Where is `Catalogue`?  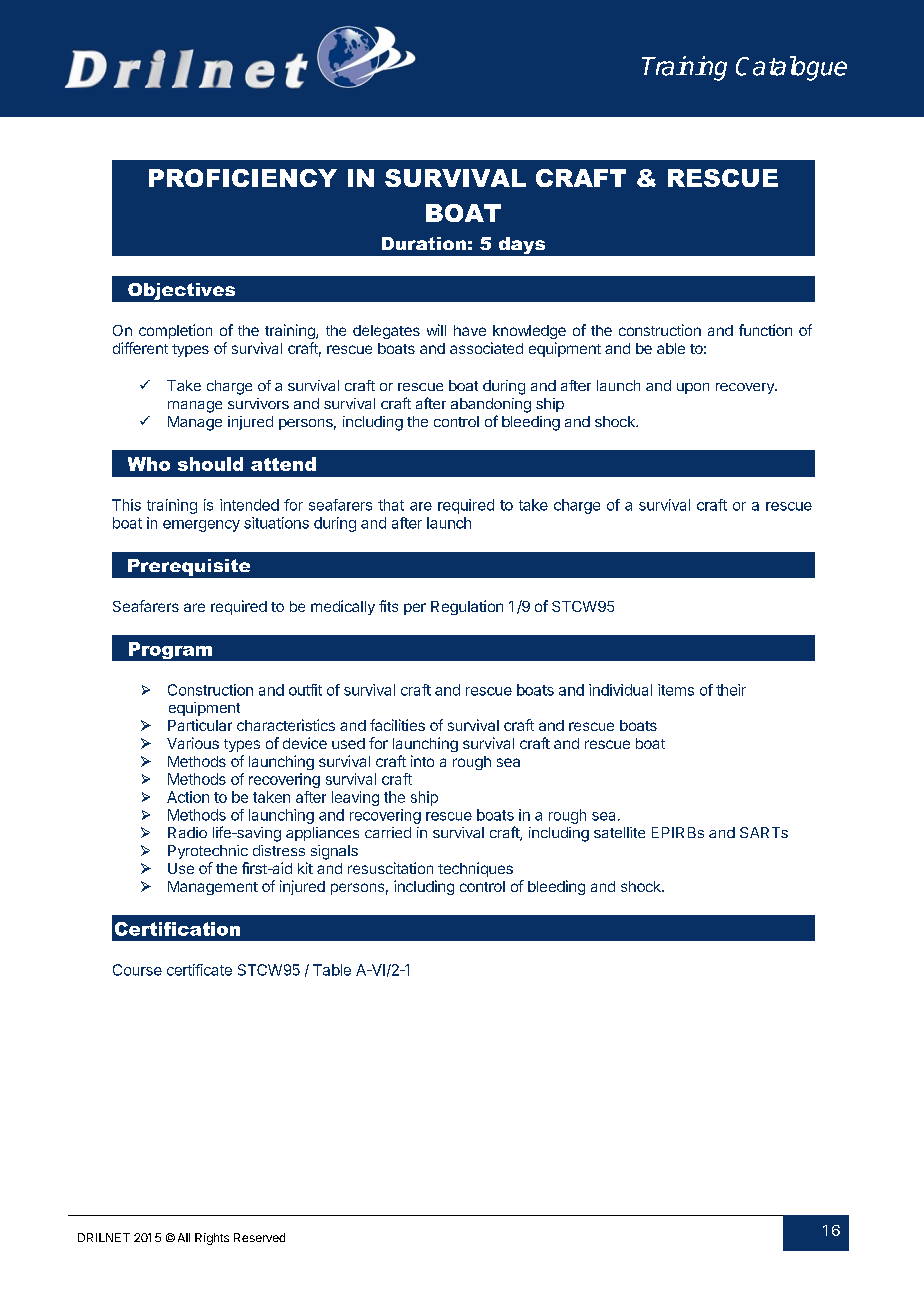 Catalogue is located at coordinates (791, 68).
